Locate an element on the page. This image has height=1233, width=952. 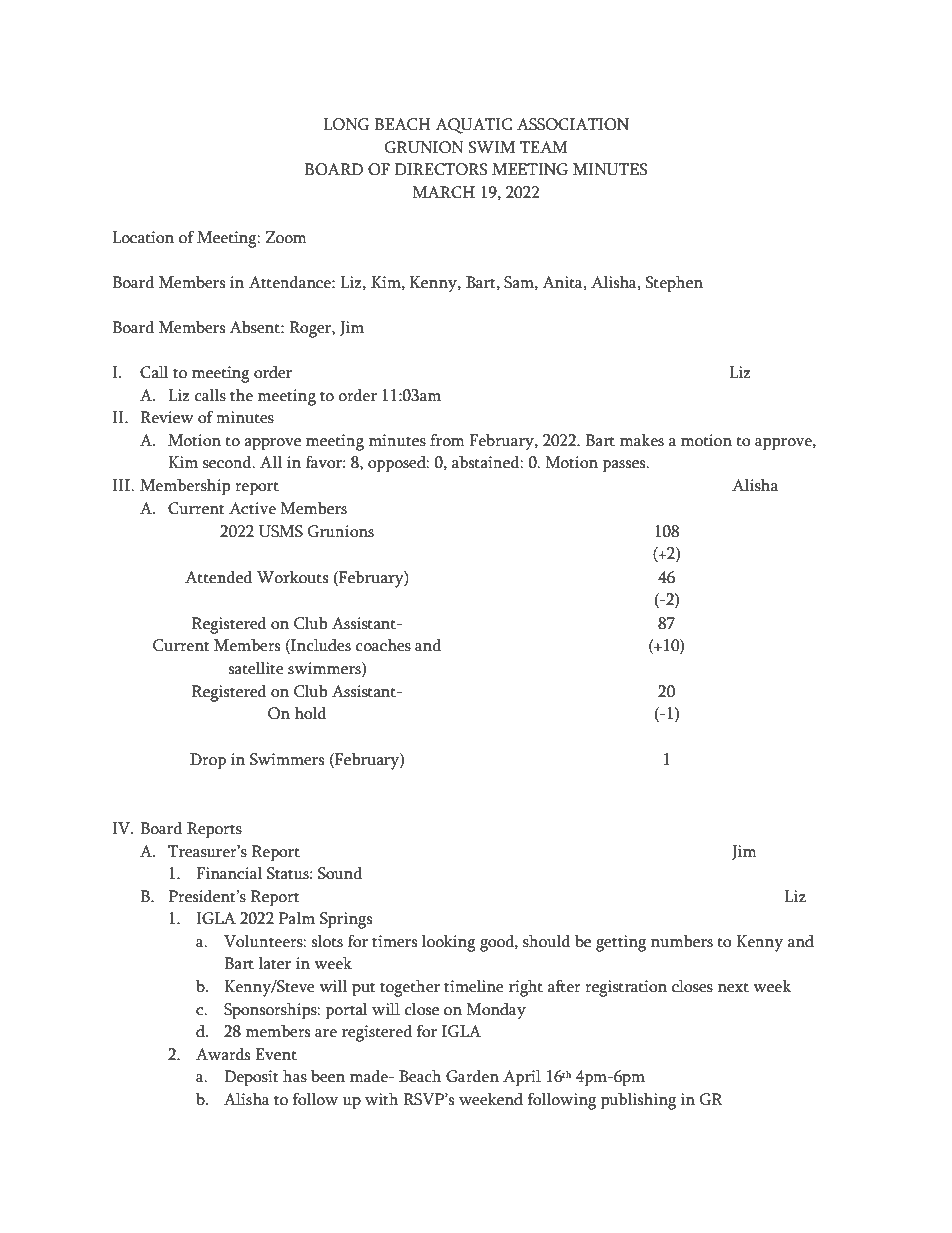
DIRECTORS is located at coordinates (441, 169).
